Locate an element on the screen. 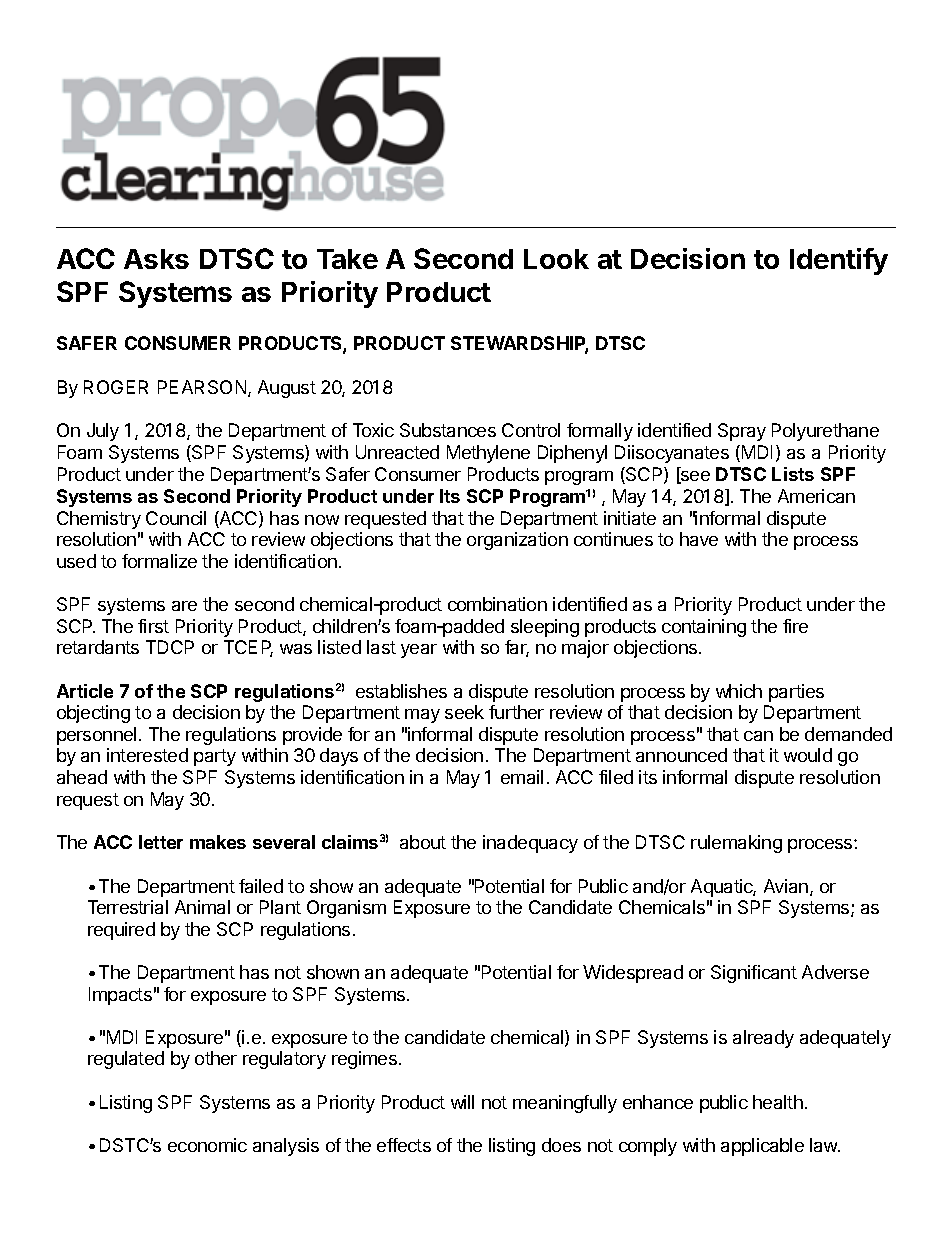  will is located at coordinates (462, 1102).
